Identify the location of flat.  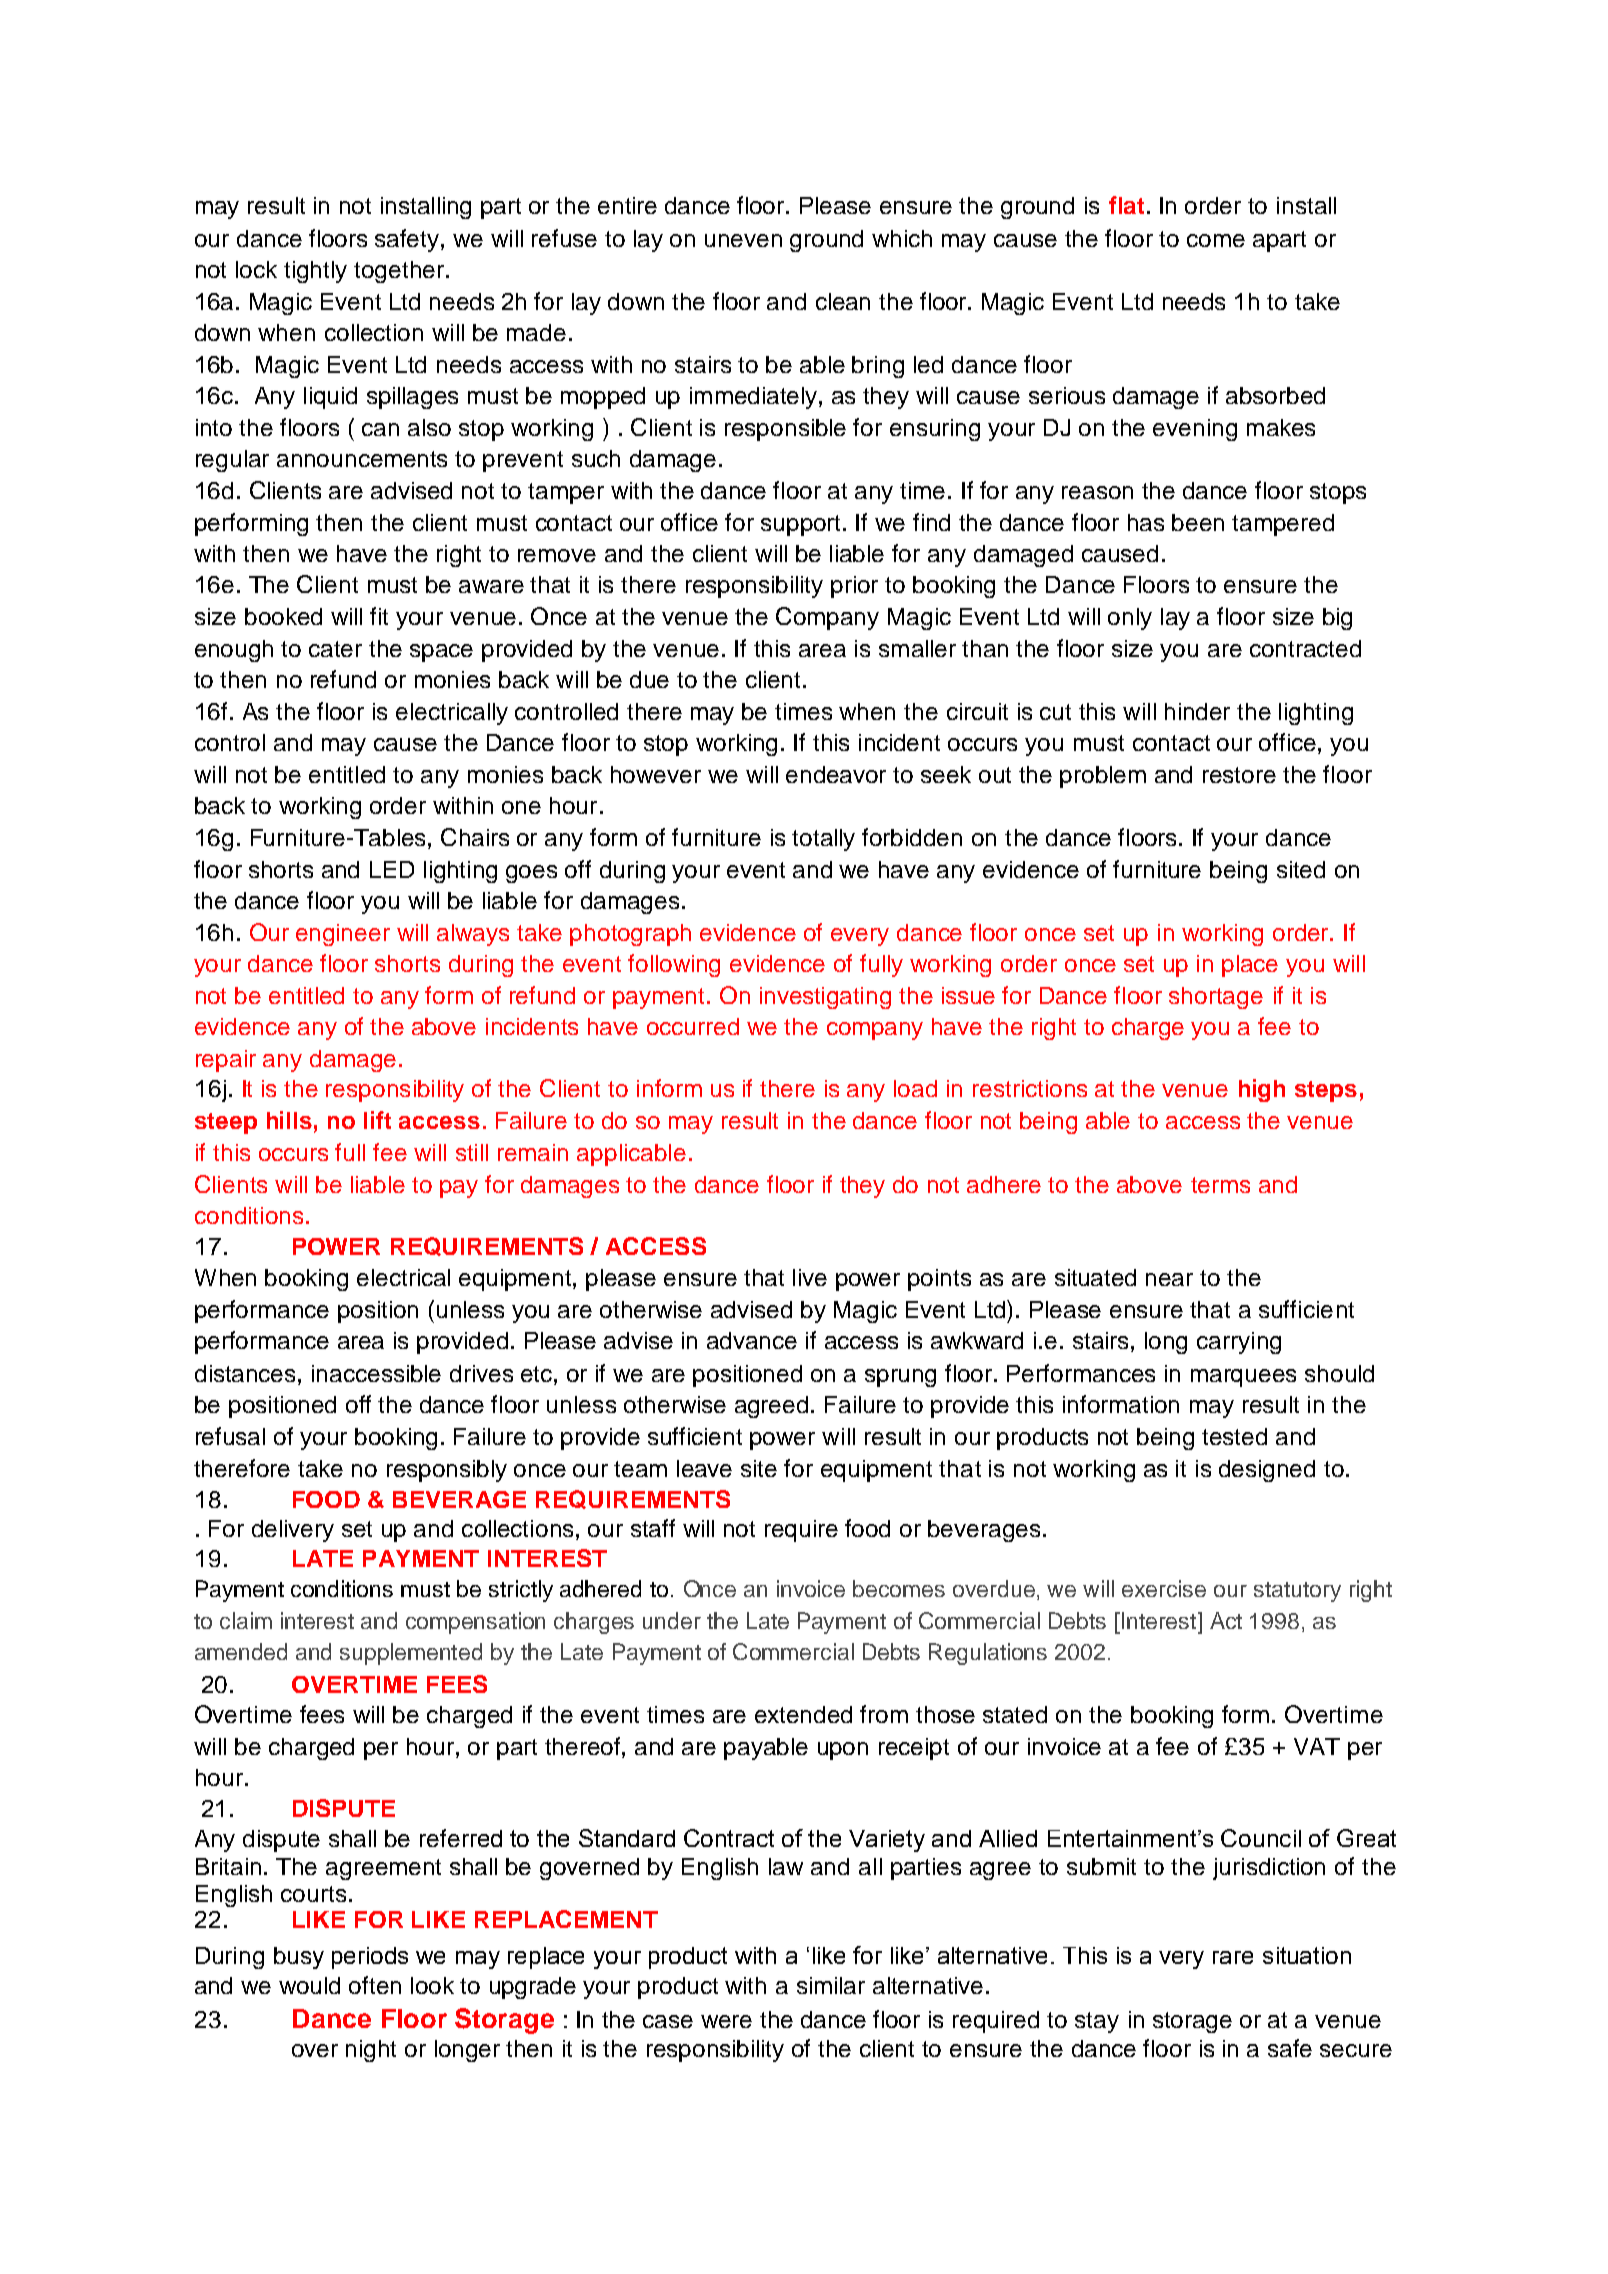
(1126, 205).
